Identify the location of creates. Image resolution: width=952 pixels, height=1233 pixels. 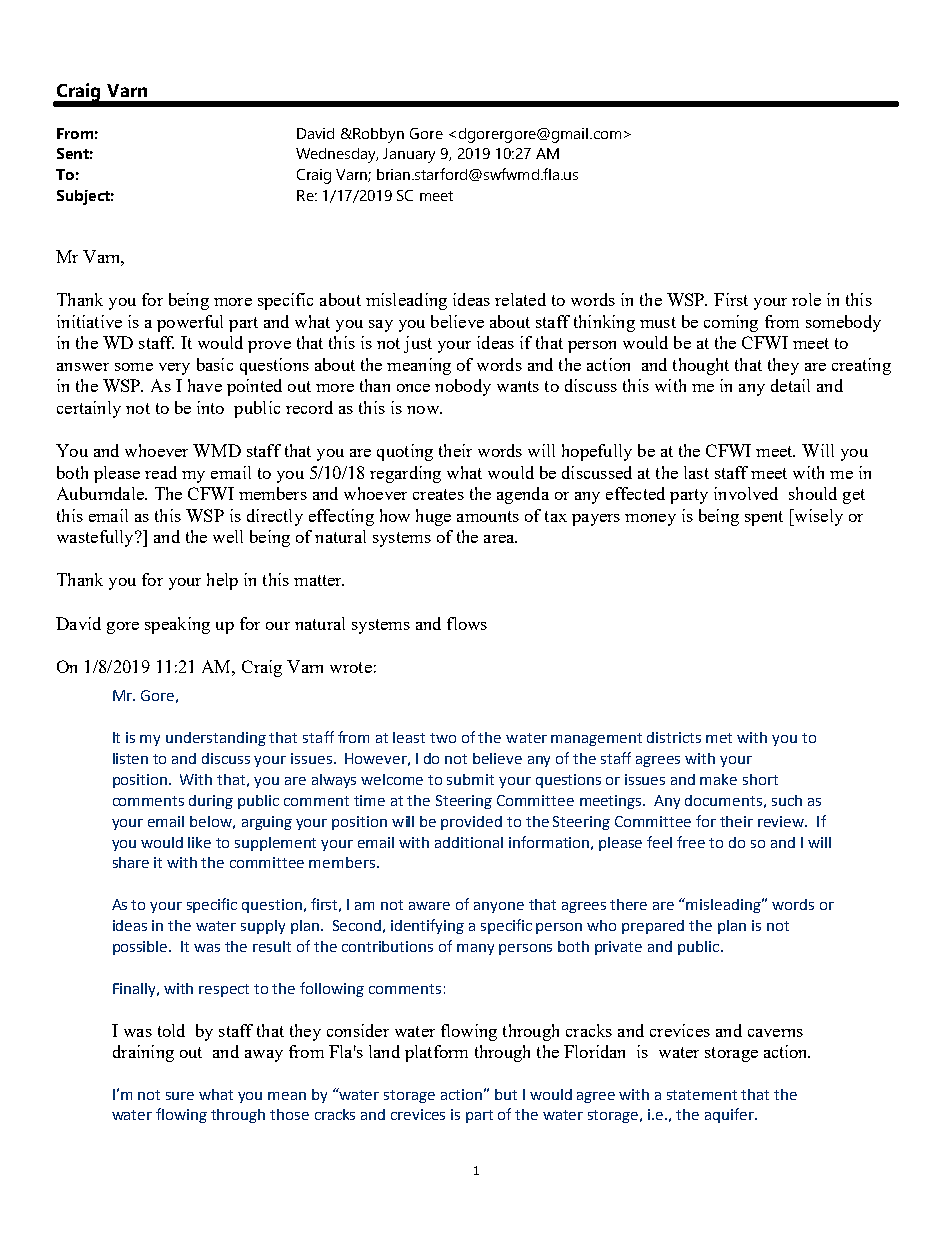
(438, 494).
